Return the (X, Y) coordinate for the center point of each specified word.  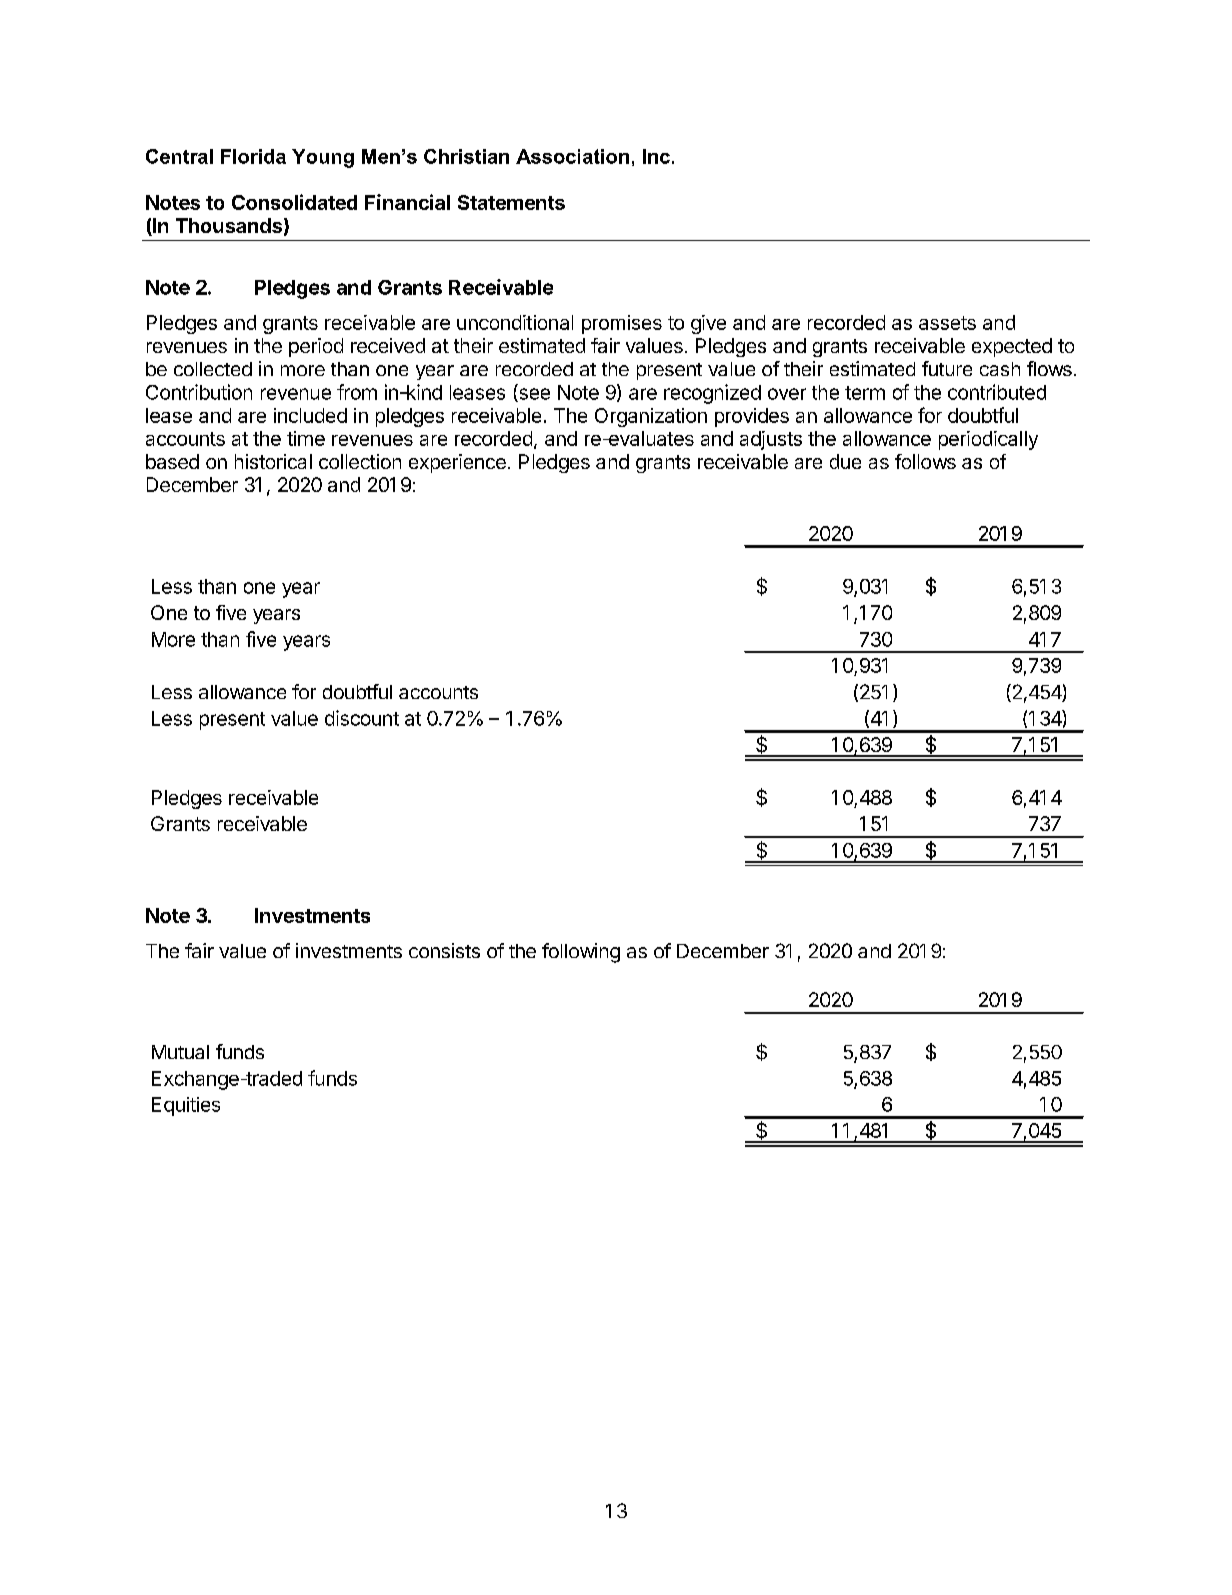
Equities (186, 1106)
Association (572, 156)
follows (925, 461)
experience (457, 463)
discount (362, 718)
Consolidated (294, 202)
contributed (997, 392)
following (581, 953)
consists (444, 950)
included (310, 415)
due (845, 461)
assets (947, 323)
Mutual (180, 1052)
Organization (651, 417)
